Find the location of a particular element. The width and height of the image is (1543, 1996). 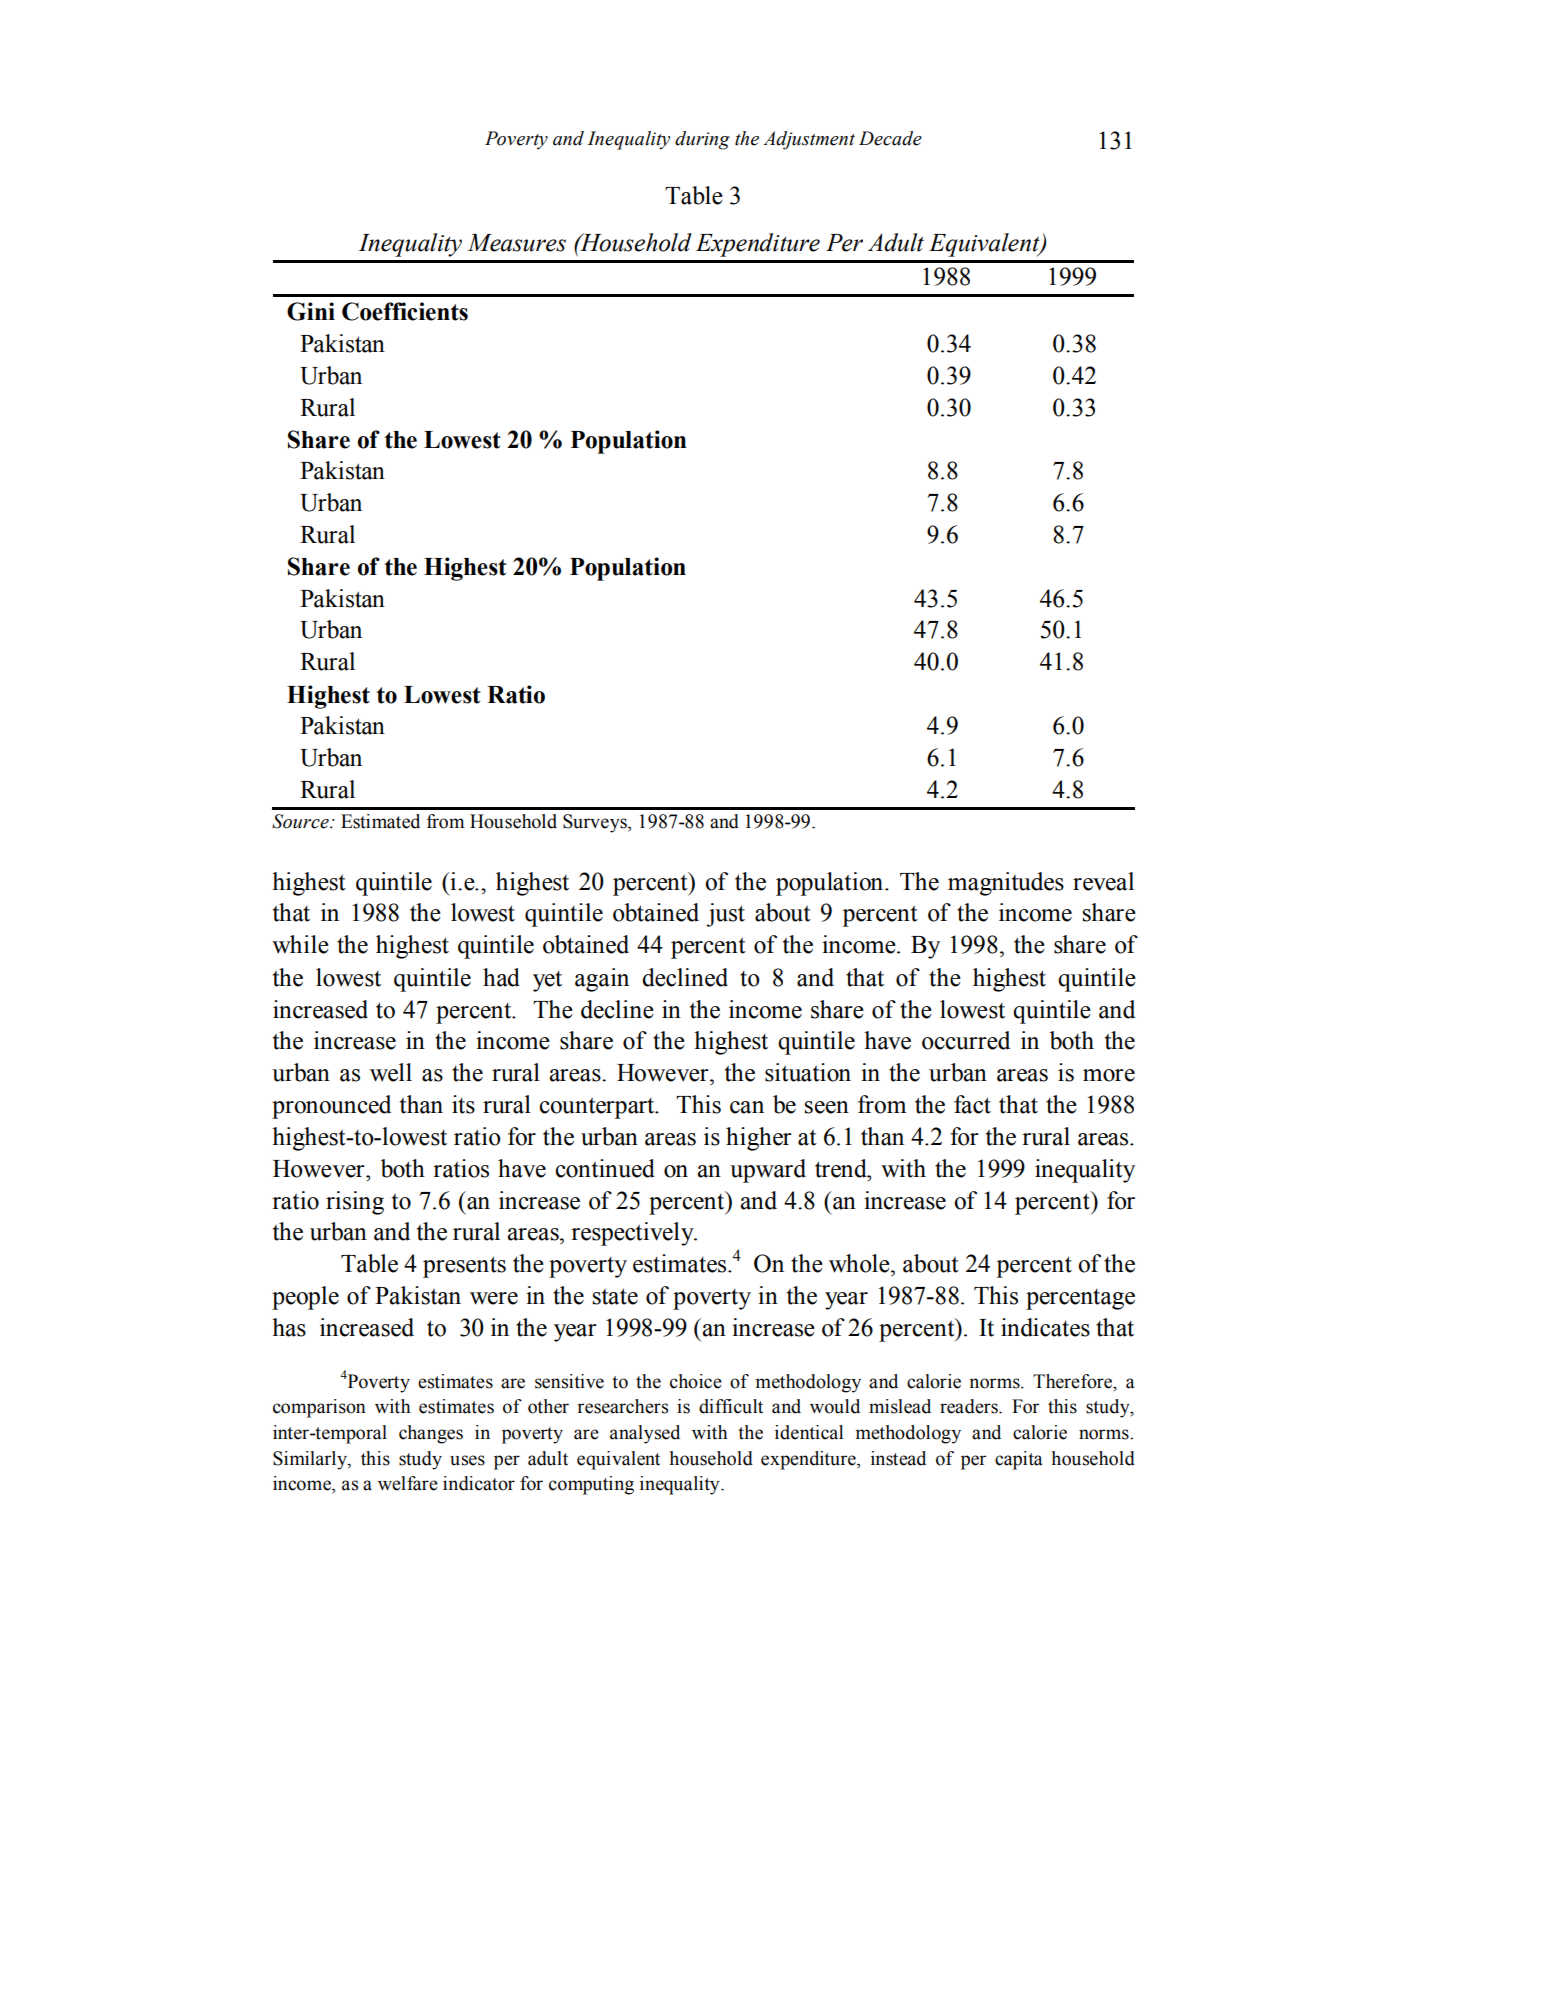

fact is located at coordinates (972, 1104).
